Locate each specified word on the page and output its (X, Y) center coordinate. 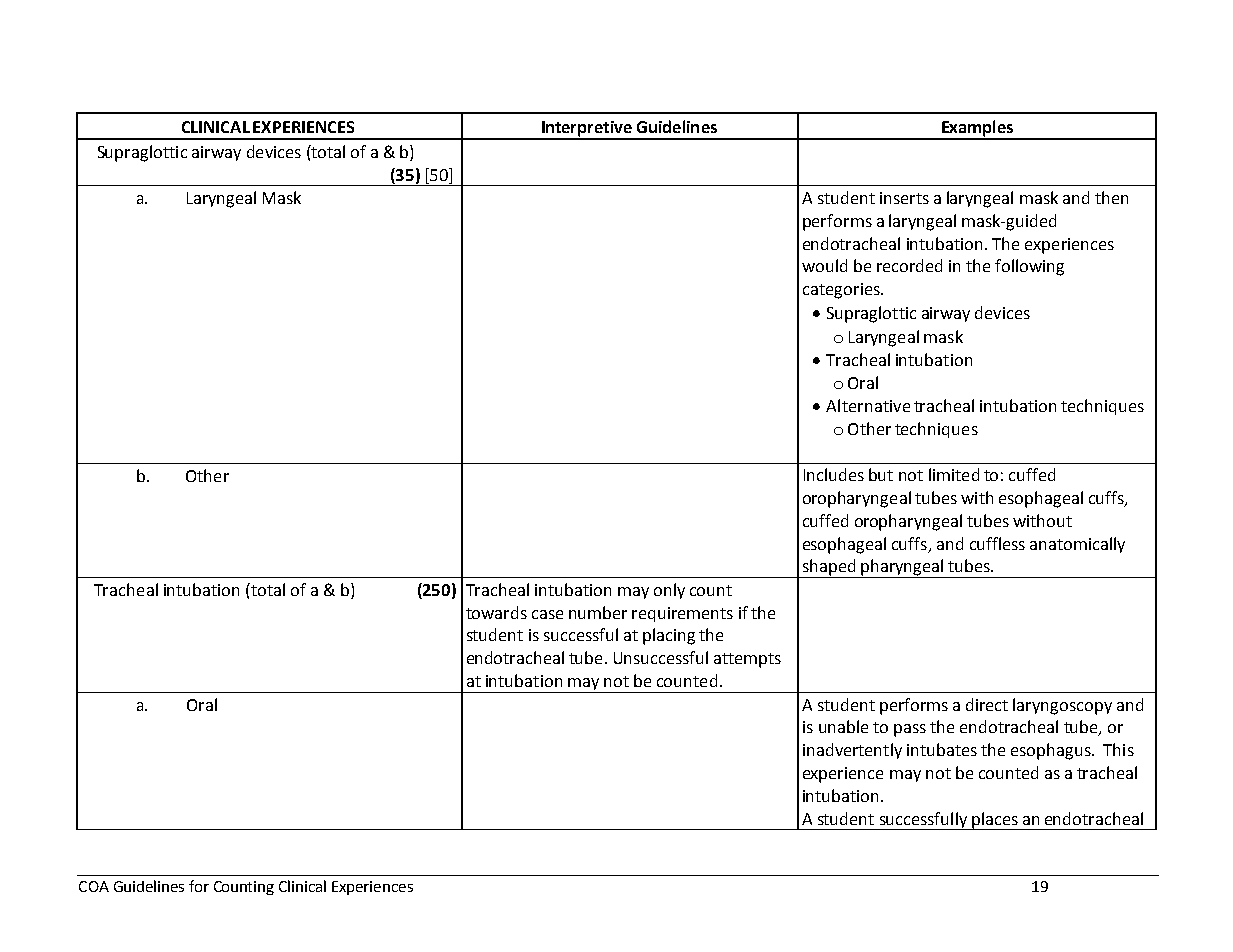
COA (94, 886)
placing (669, 636)
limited (954, 474)
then (1111, 197)
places (995, 821)
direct (987, 704)
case (547, 614)
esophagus (1052, 751)
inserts (904, 198)
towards (496, 612)
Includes (834, 474)
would (824, 265)
